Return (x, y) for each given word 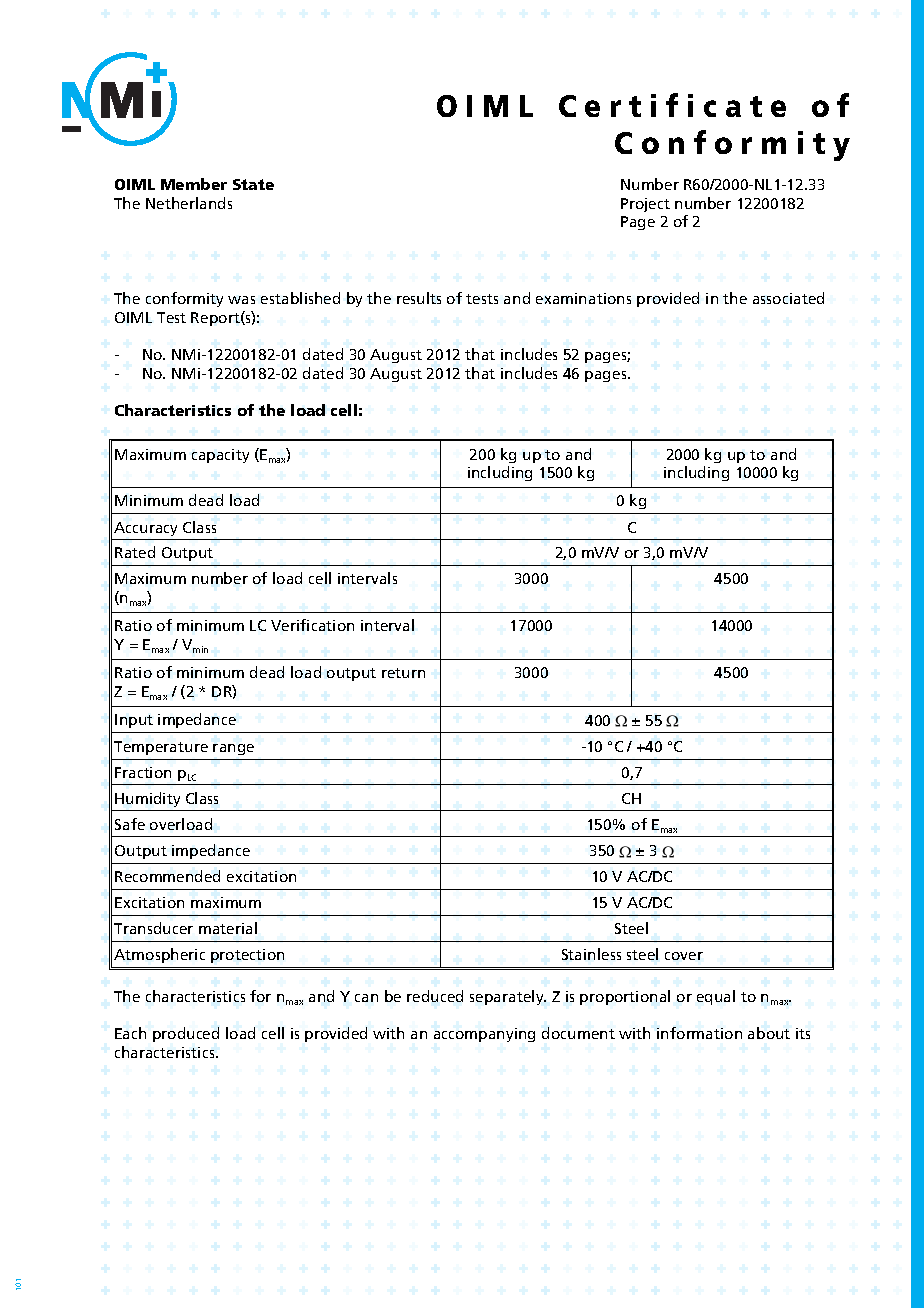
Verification (312, 625)
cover (684, 956)
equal (716, 997)
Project (645, 205)
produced (186, 1034)
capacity (220, 456)
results (419, 298)
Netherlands (189, 203)
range (233, 749)
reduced (435, 996)
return (403, 673)
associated (788, 298)
